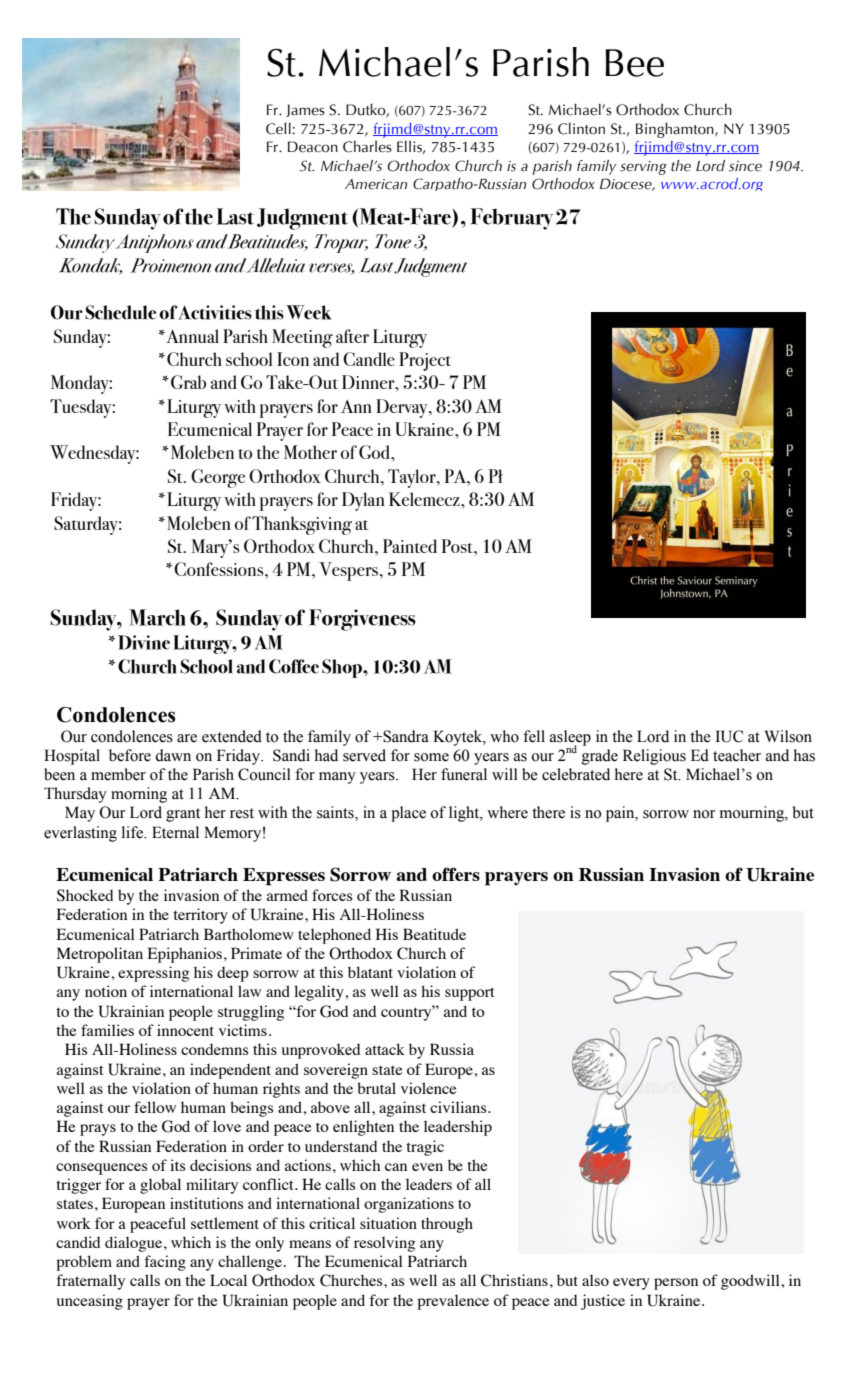 Image resolution: width=849 pixels, height=1400 pixels. What do you see at coordinates (278, 128) in the page?
I see `Cell` at bounding box center [278, 128].
